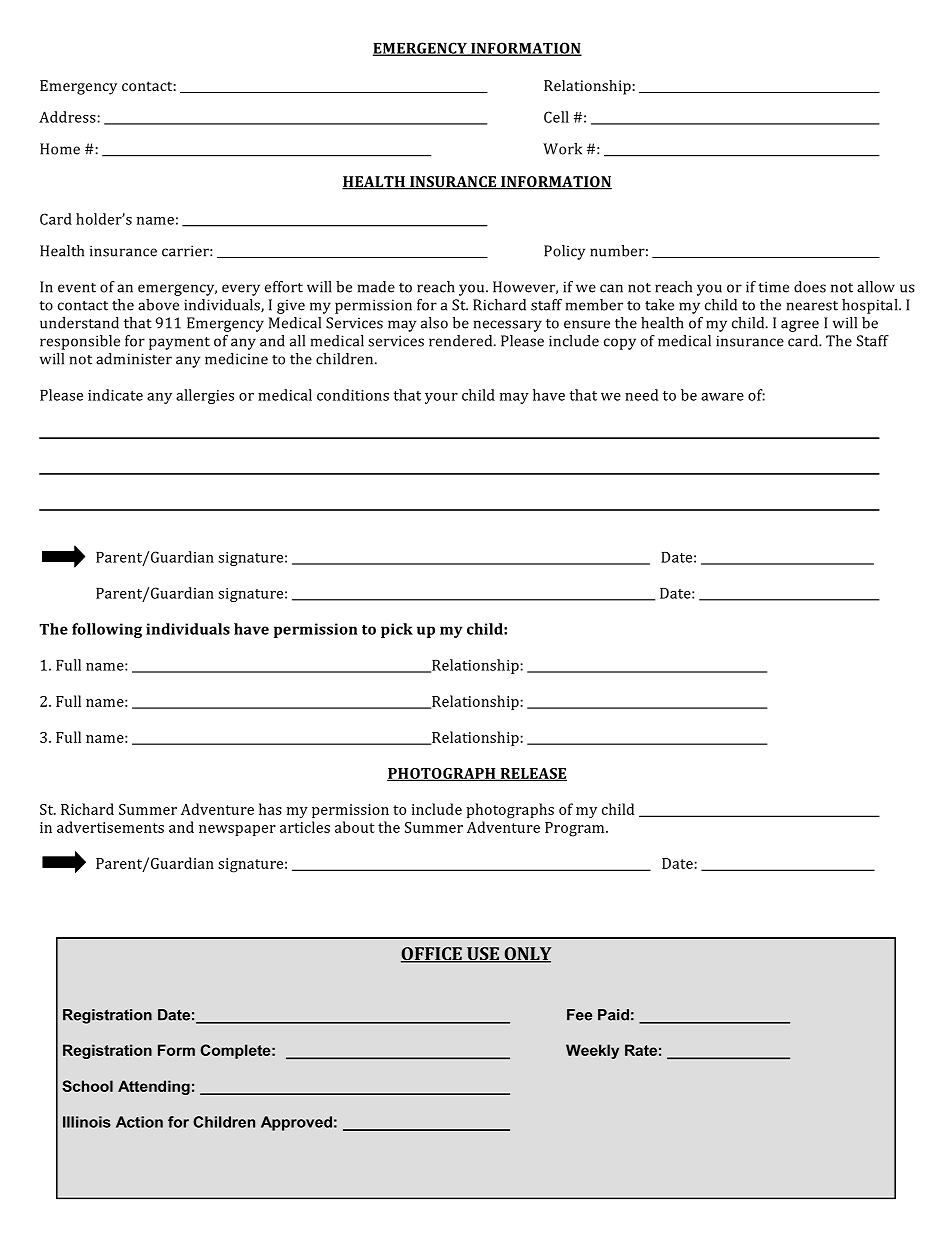 Image resolution: width=952 pixels, height=1233 pixels. What do you see at coordinates (110, 827) in the screenshot?
I see `advertisements` at bounding box center [110, 827].
